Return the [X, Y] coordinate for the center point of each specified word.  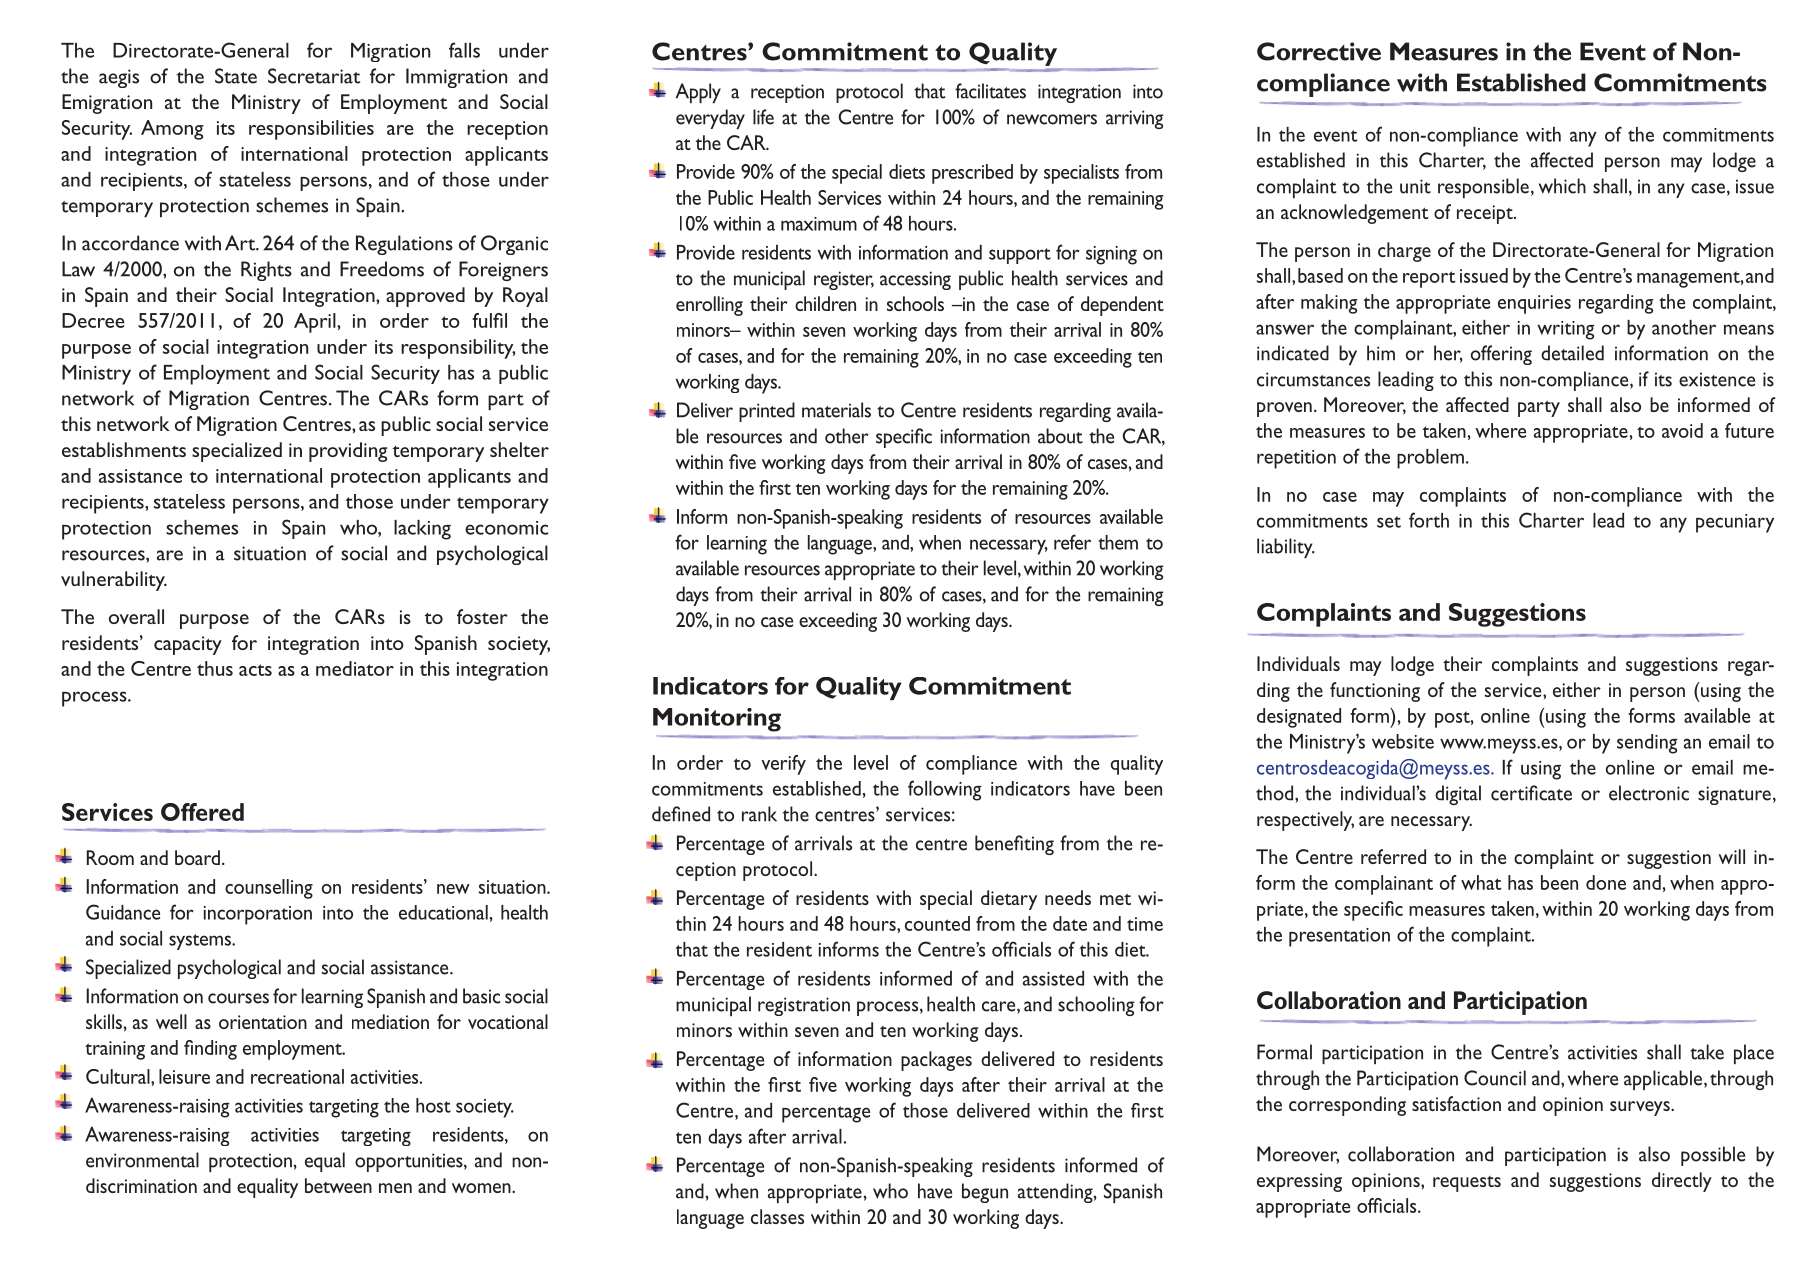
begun [985, 1193]
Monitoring [717, 720]
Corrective [1319, 51]
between [338, 1185]
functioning [1375, 692]
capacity [188, 645]
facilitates [990, 91]
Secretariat [314, 76]
